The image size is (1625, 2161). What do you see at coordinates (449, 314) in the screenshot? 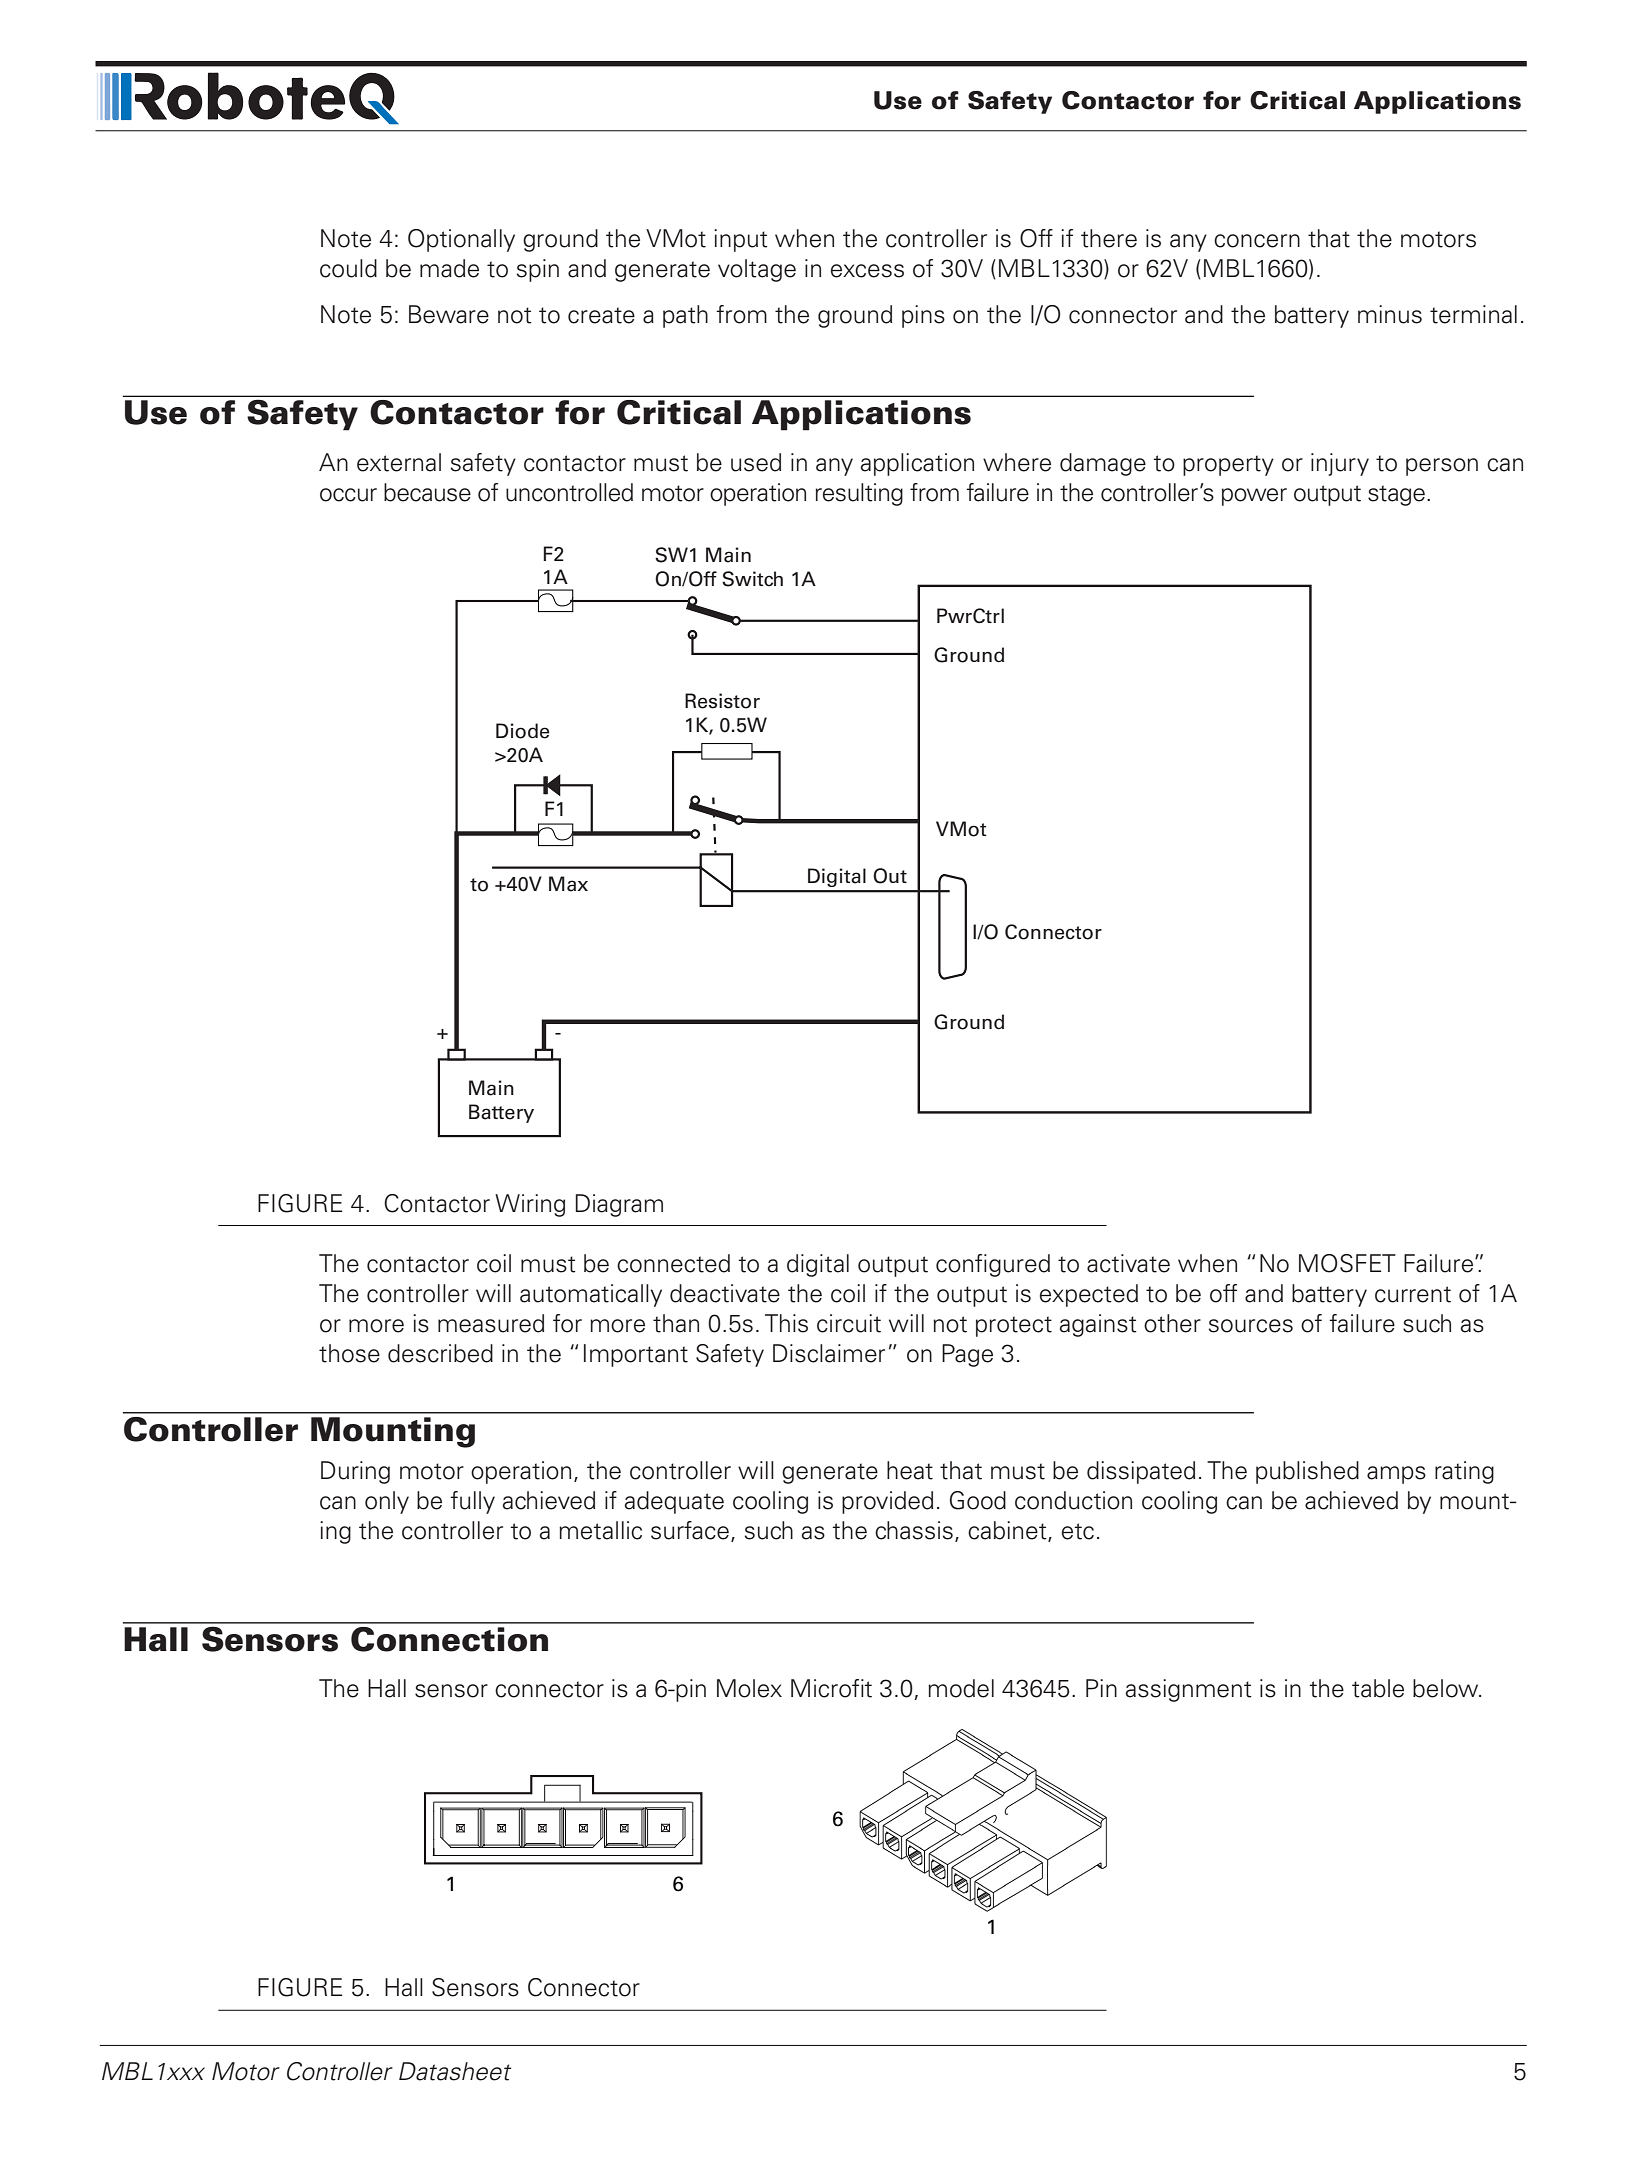
I see `Beware` at bounding box center [449, 314].
